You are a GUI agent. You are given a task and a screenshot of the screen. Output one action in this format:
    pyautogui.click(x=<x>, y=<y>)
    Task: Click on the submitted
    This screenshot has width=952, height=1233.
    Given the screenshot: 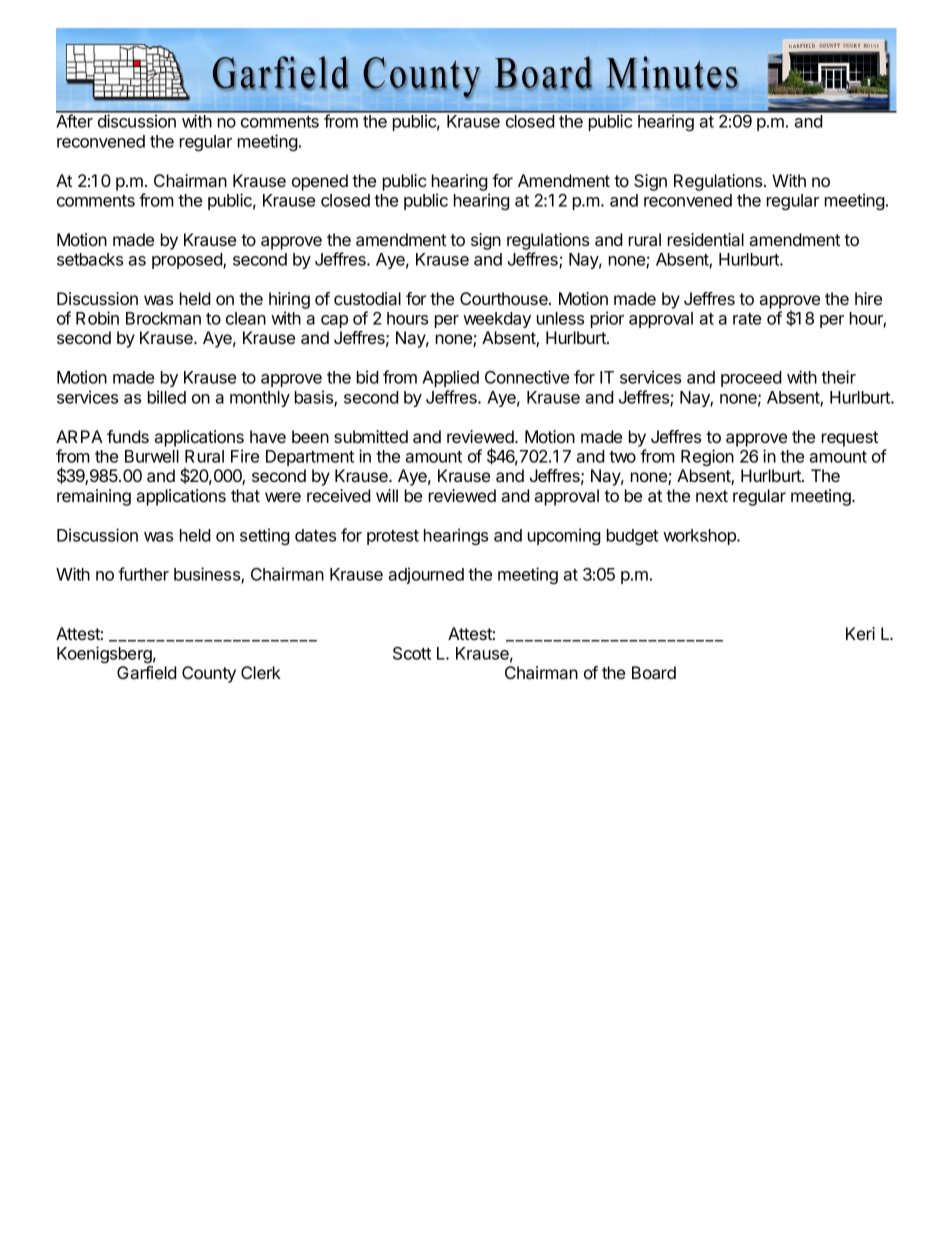 What is the action you would take?
    pyautogui.click(x=371, y=436)
